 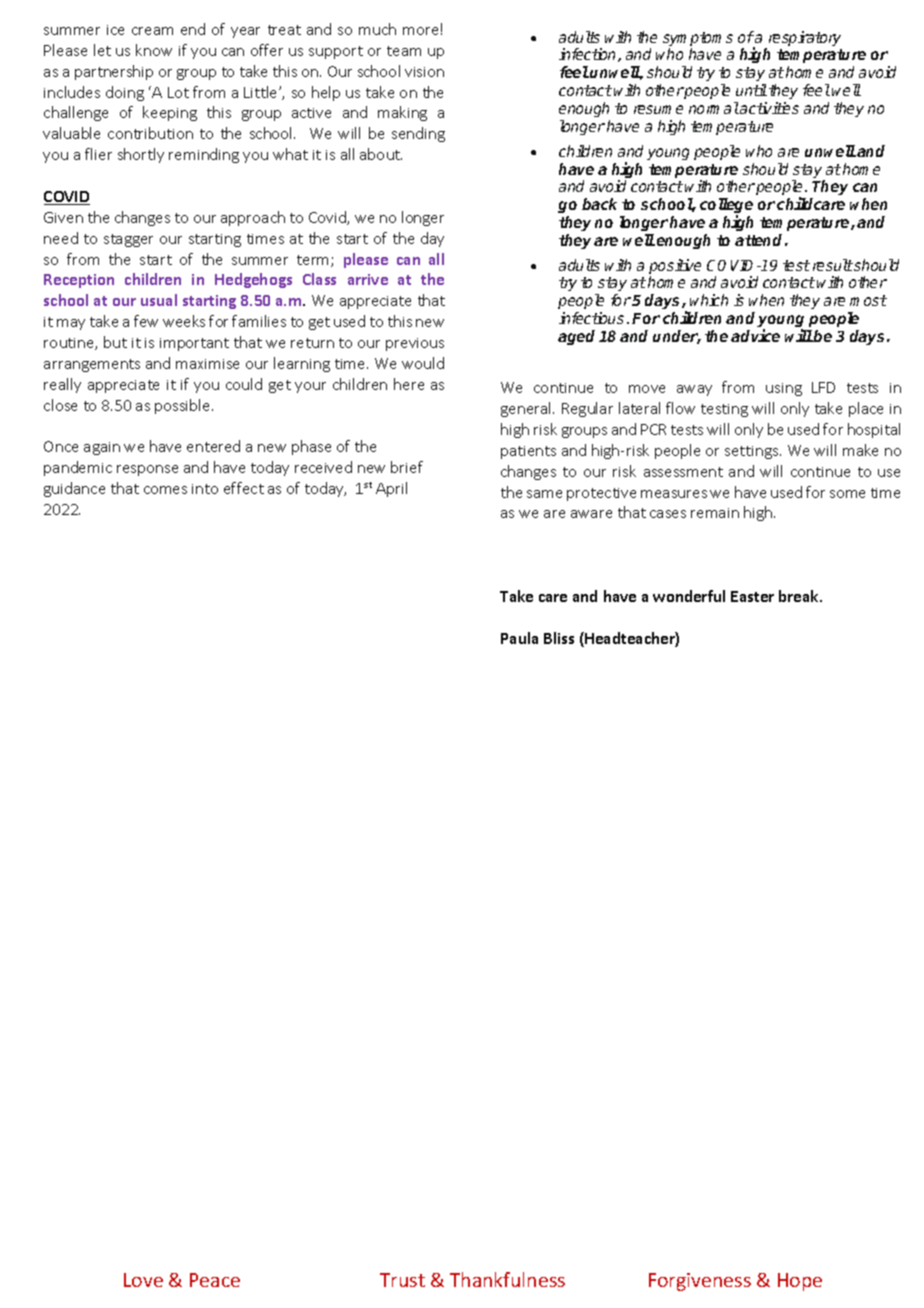 I want to click on Easter, so click(x=752, y=596).
